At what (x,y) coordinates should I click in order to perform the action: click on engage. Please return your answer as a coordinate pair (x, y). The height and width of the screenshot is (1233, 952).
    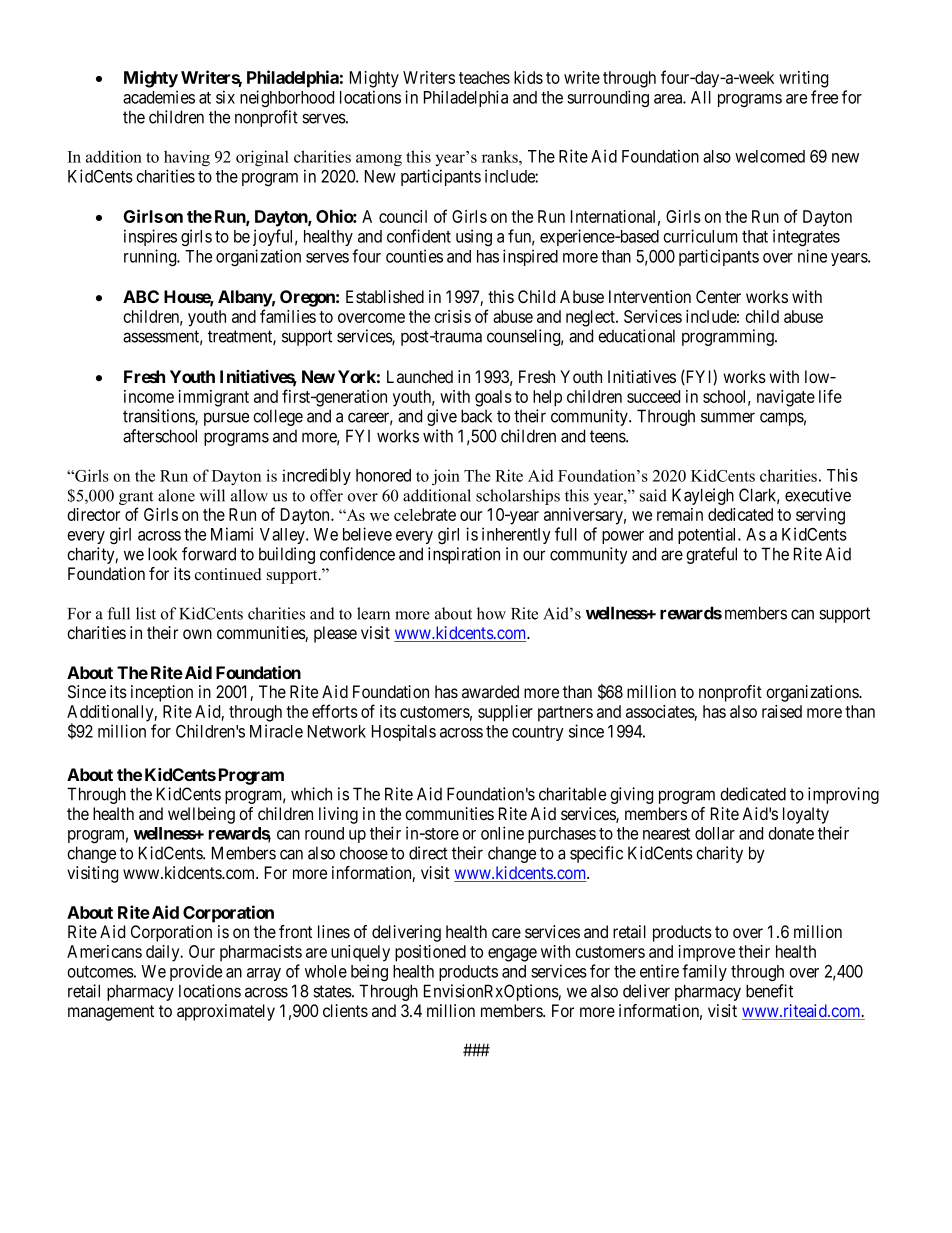
    Looking at the image, I should click on (512, 955).
